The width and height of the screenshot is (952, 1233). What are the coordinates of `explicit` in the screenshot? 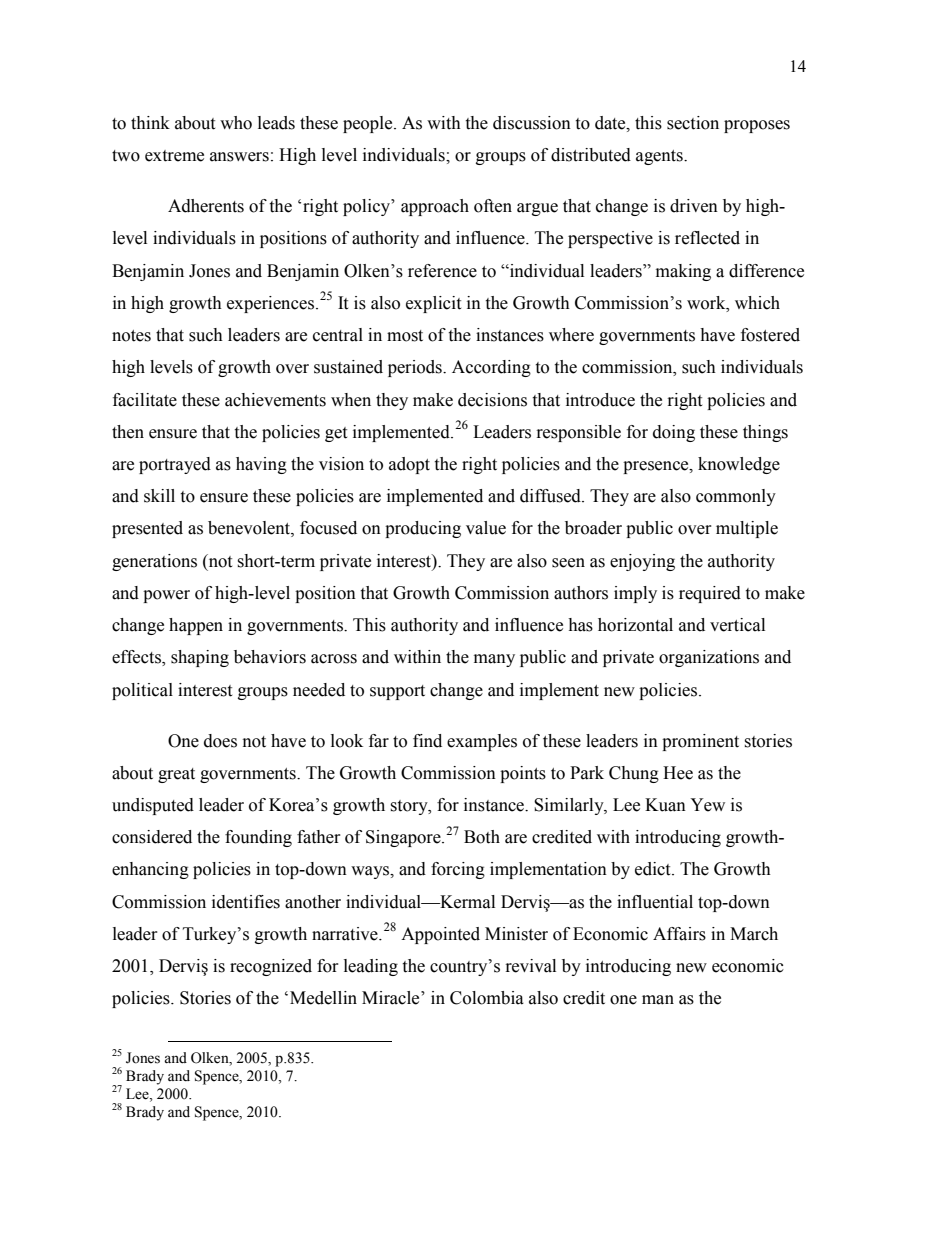 It's located at (433, 304).
